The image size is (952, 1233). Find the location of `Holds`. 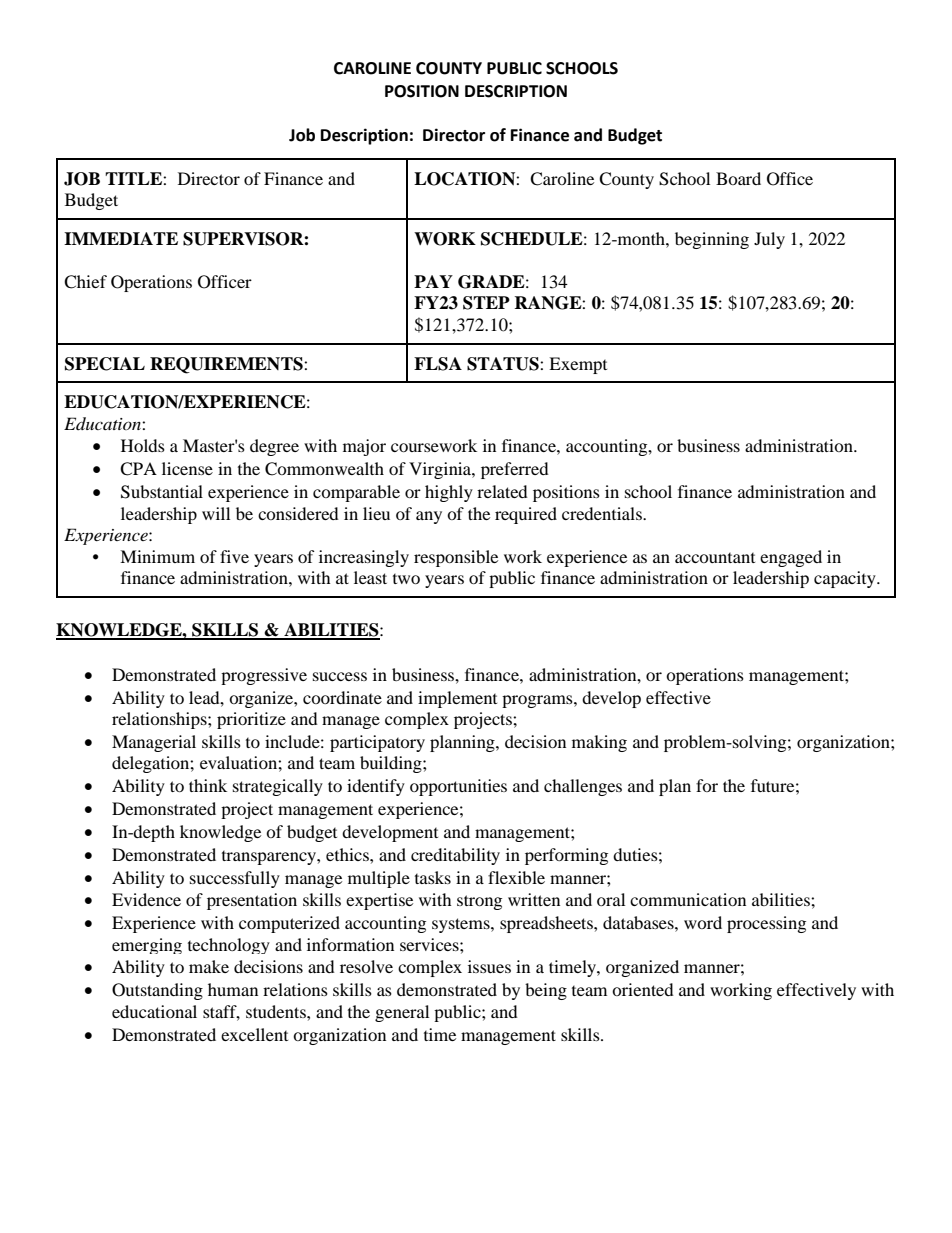

Holds is located at coordinates (143, 445).
